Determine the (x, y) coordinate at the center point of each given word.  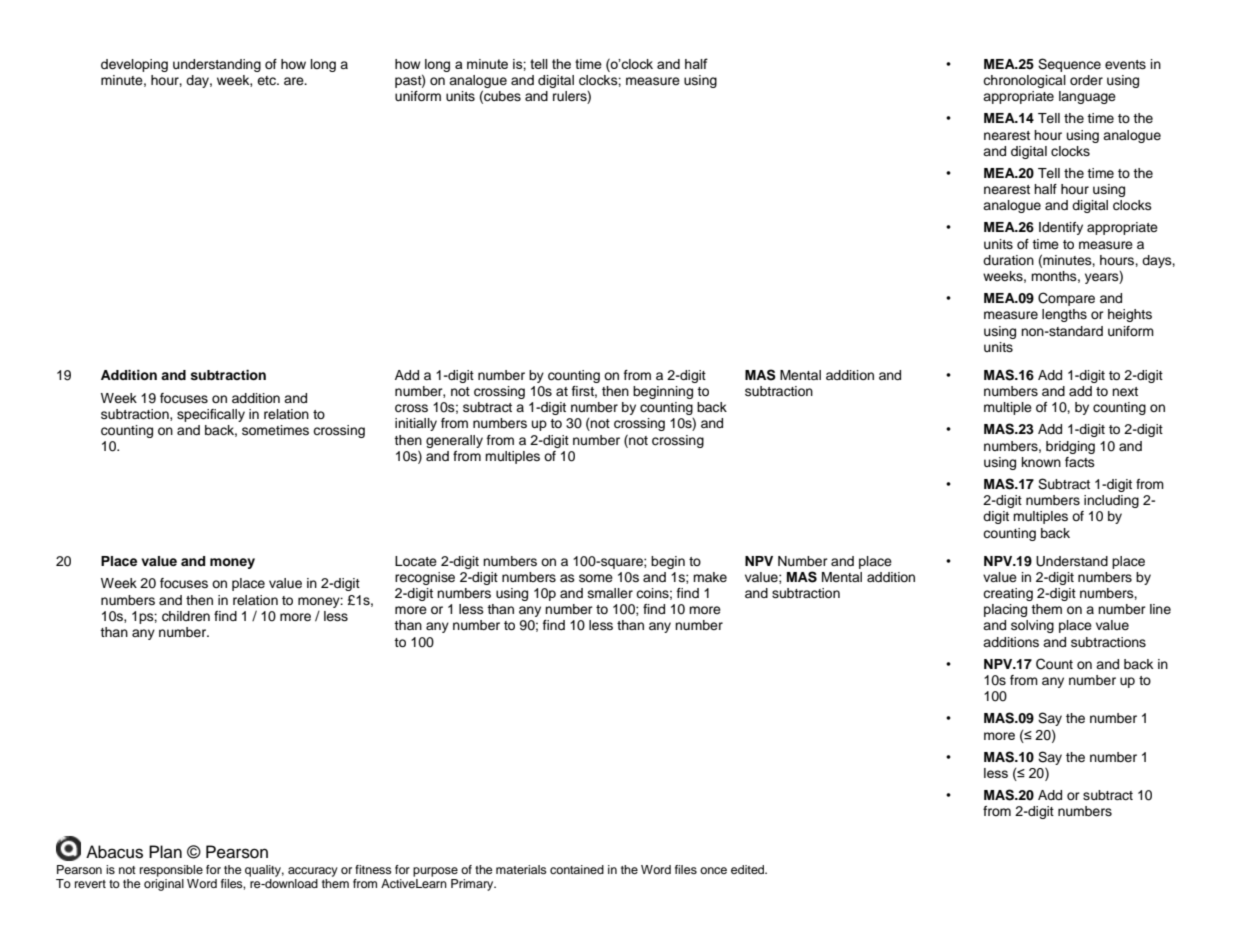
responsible (171, 871)
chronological (1024, 81)
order (1086, 80)
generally (454, 441)
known (1041, 462)
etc (267, 80)
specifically (211, 415)
